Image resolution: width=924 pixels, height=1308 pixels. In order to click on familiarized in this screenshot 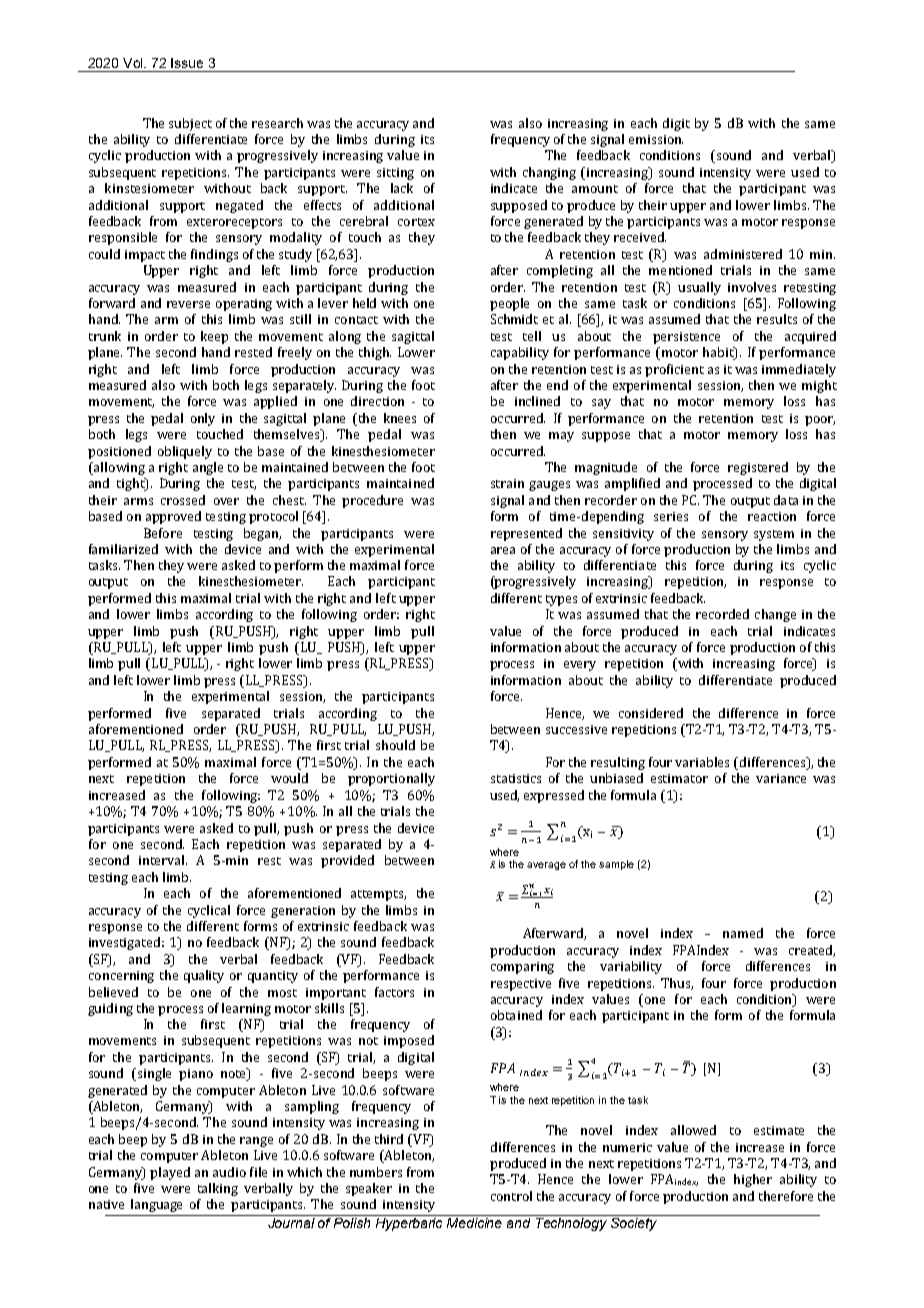, I will do `click(123, 549)`.
